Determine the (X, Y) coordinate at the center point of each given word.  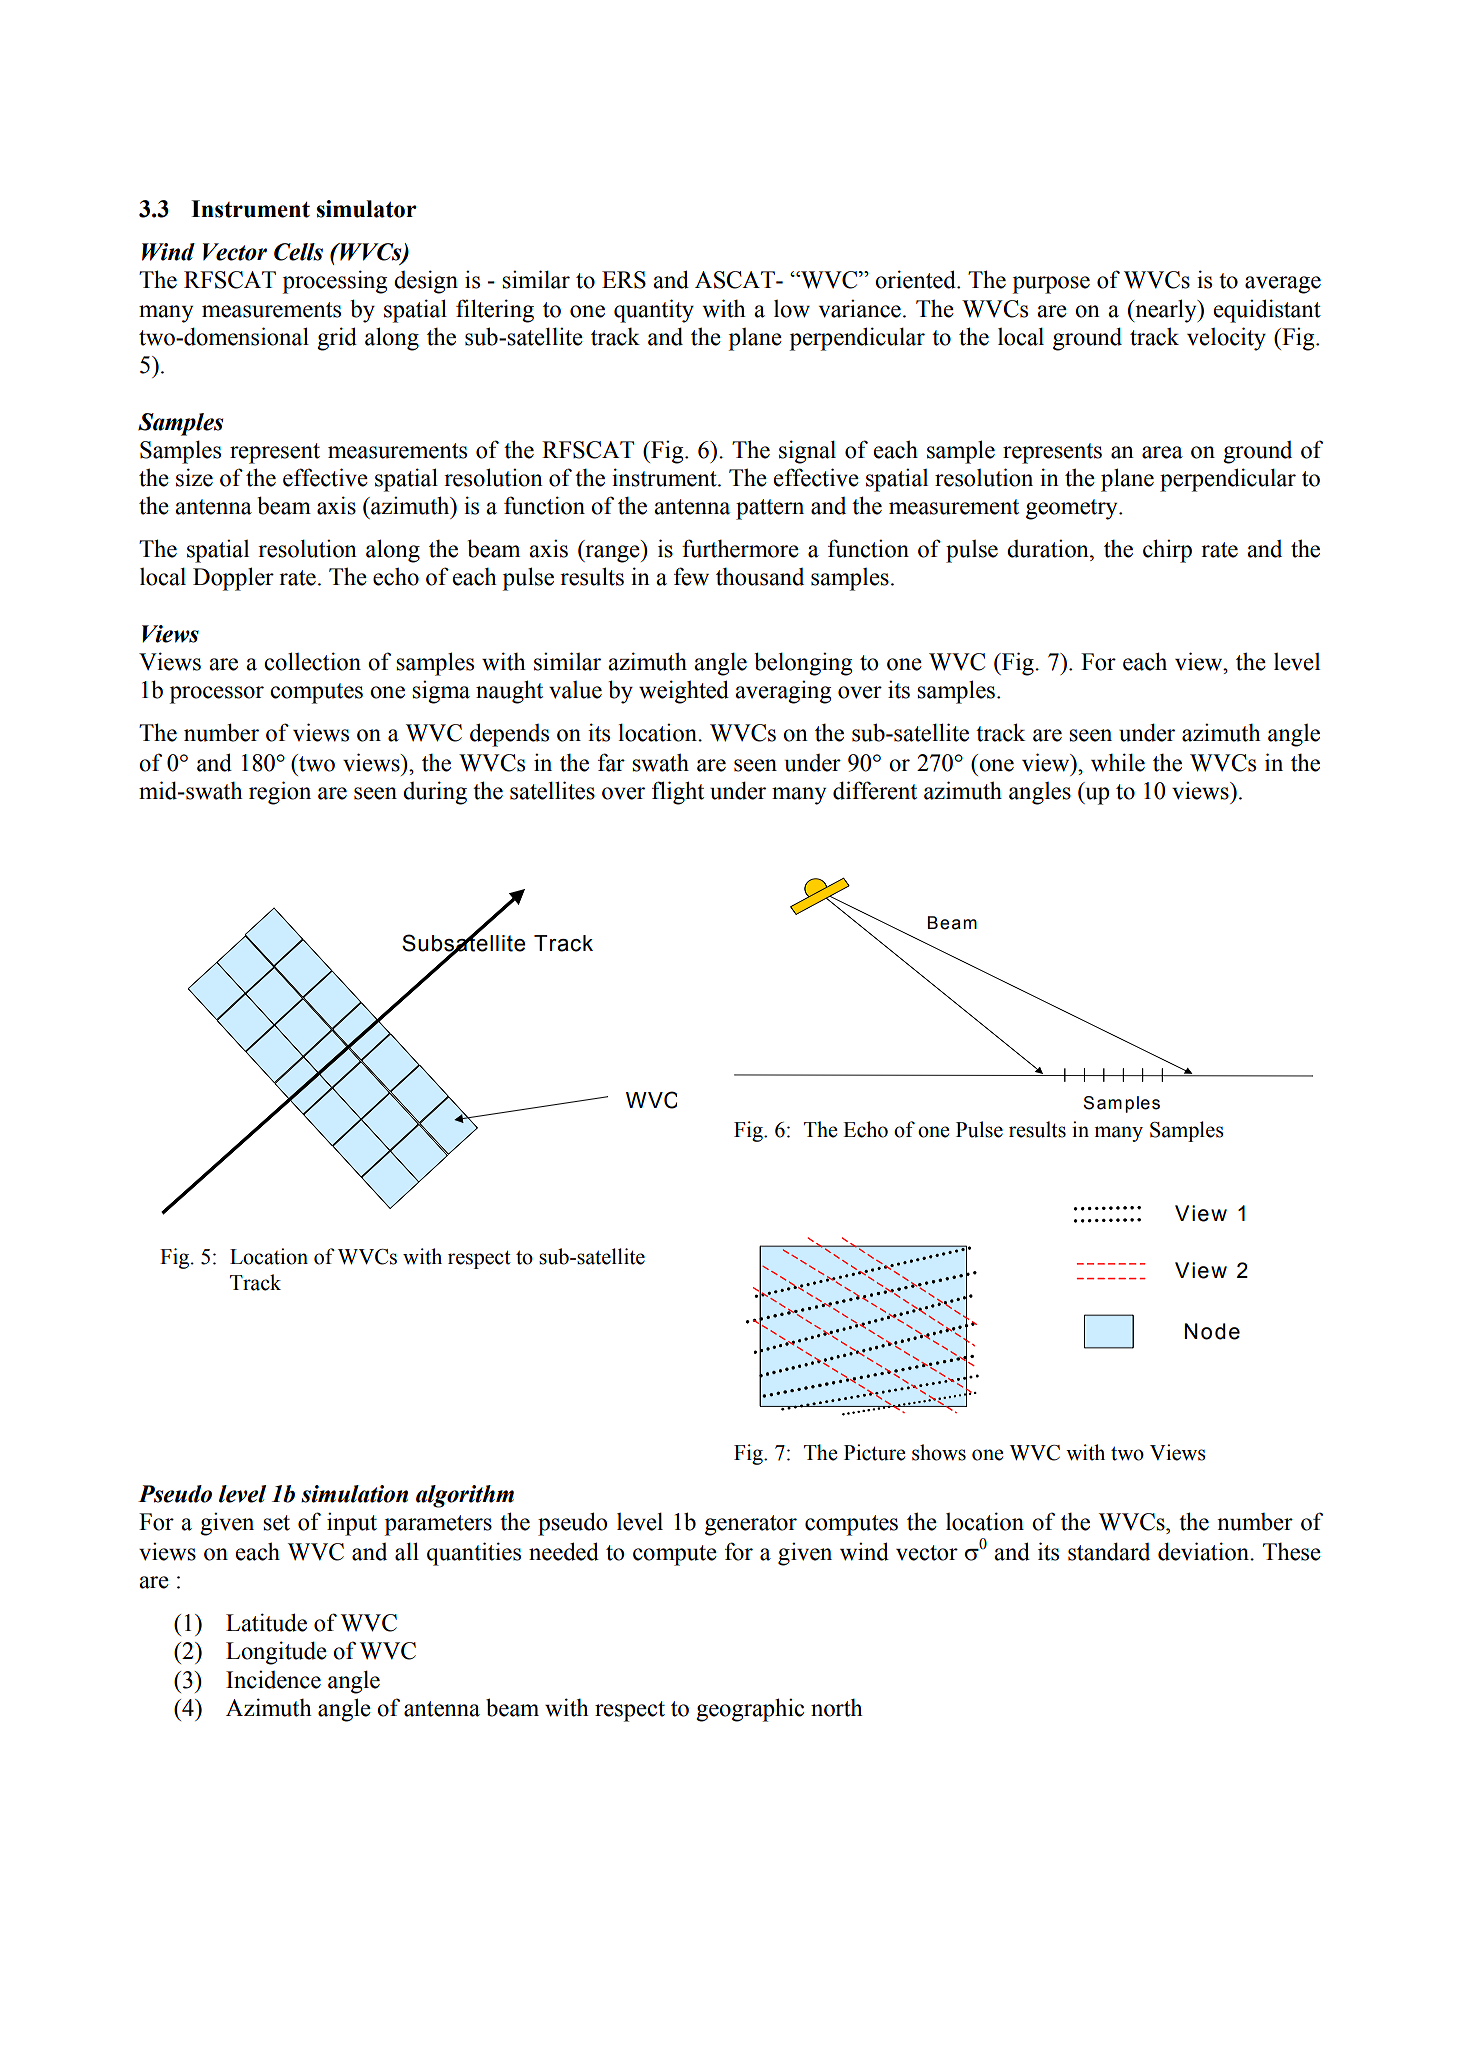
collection (312, 661)
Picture (875, 1452)
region (280, 793)
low (792, 309)
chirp (1167, 551)
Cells (298, 252)
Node (1212, 1331)
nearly (1166, 311)
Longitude (276, 1653)
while (1118, 762)
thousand (760, 576)
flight (678, 793)
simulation (354, 1494)
